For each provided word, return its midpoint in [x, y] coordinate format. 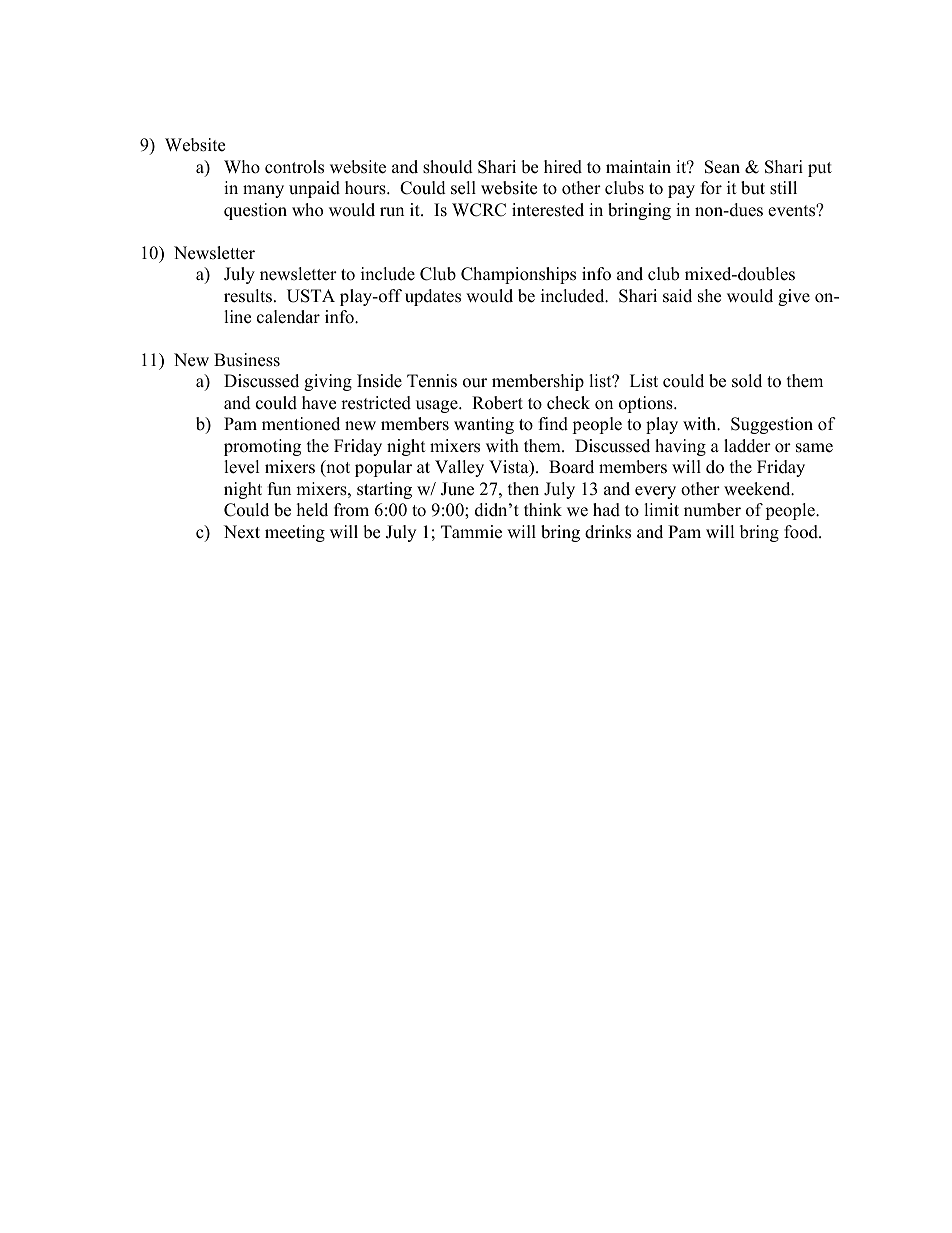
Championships [518, 275]
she [709, 296]
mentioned [301, 424]
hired [563, 167]
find [553, 424]
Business [247, 360]
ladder [747, 446]
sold [747, 381]
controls [294, 167]
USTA [311, 296]
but [753, 188]
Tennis [432, 381]
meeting [295, 533]
